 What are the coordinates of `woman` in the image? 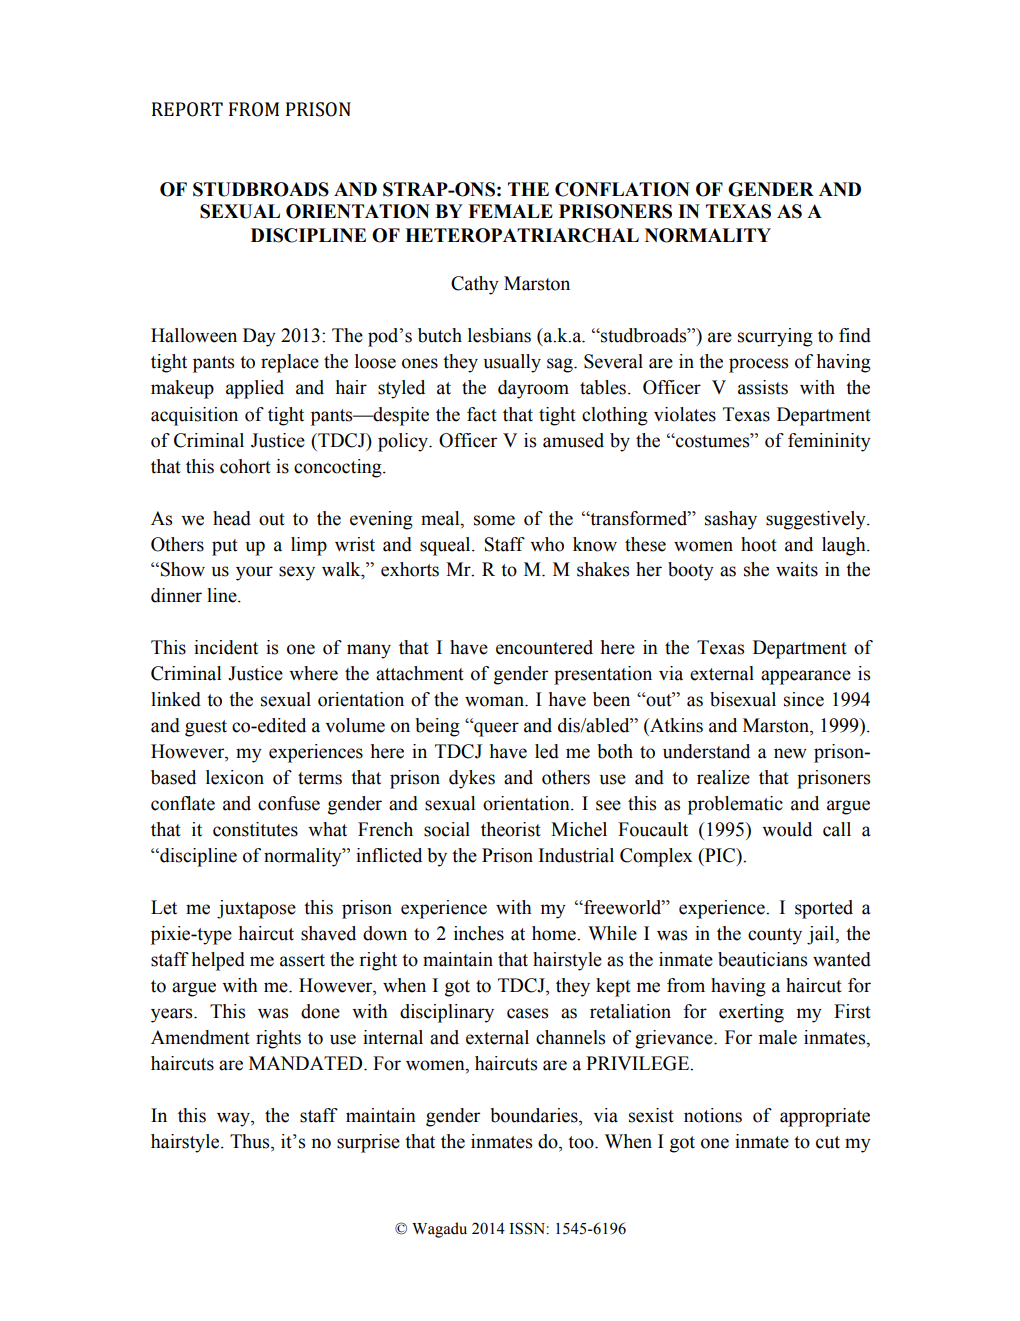 It's located at (495, 701).
